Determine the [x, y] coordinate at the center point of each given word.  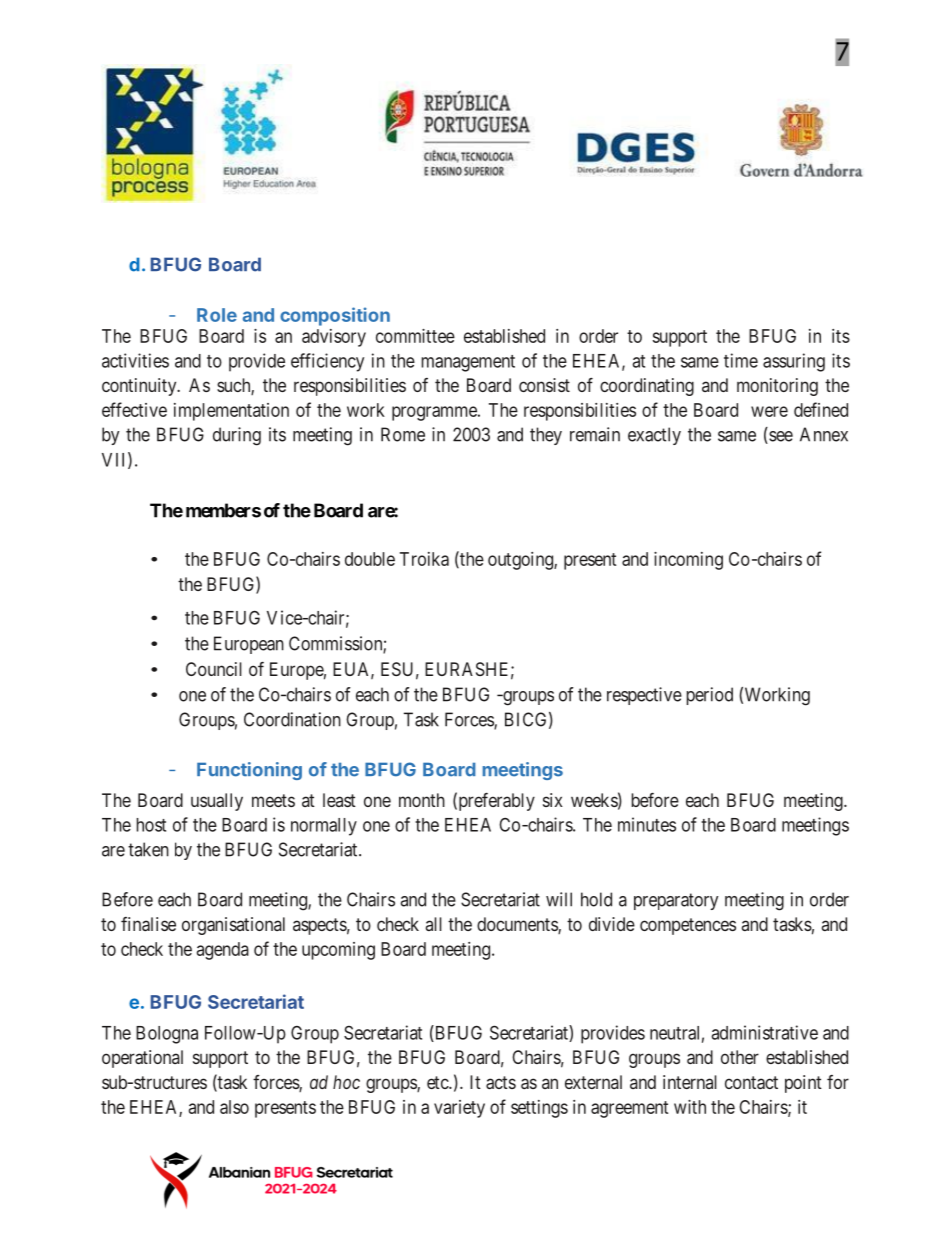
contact [751, 1082]
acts [501, 1082]
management [468, 363]
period [709, 696]
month [422, 800]
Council [214, 669]
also [234, 1107]
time [741, 360]
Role [217, 315]
